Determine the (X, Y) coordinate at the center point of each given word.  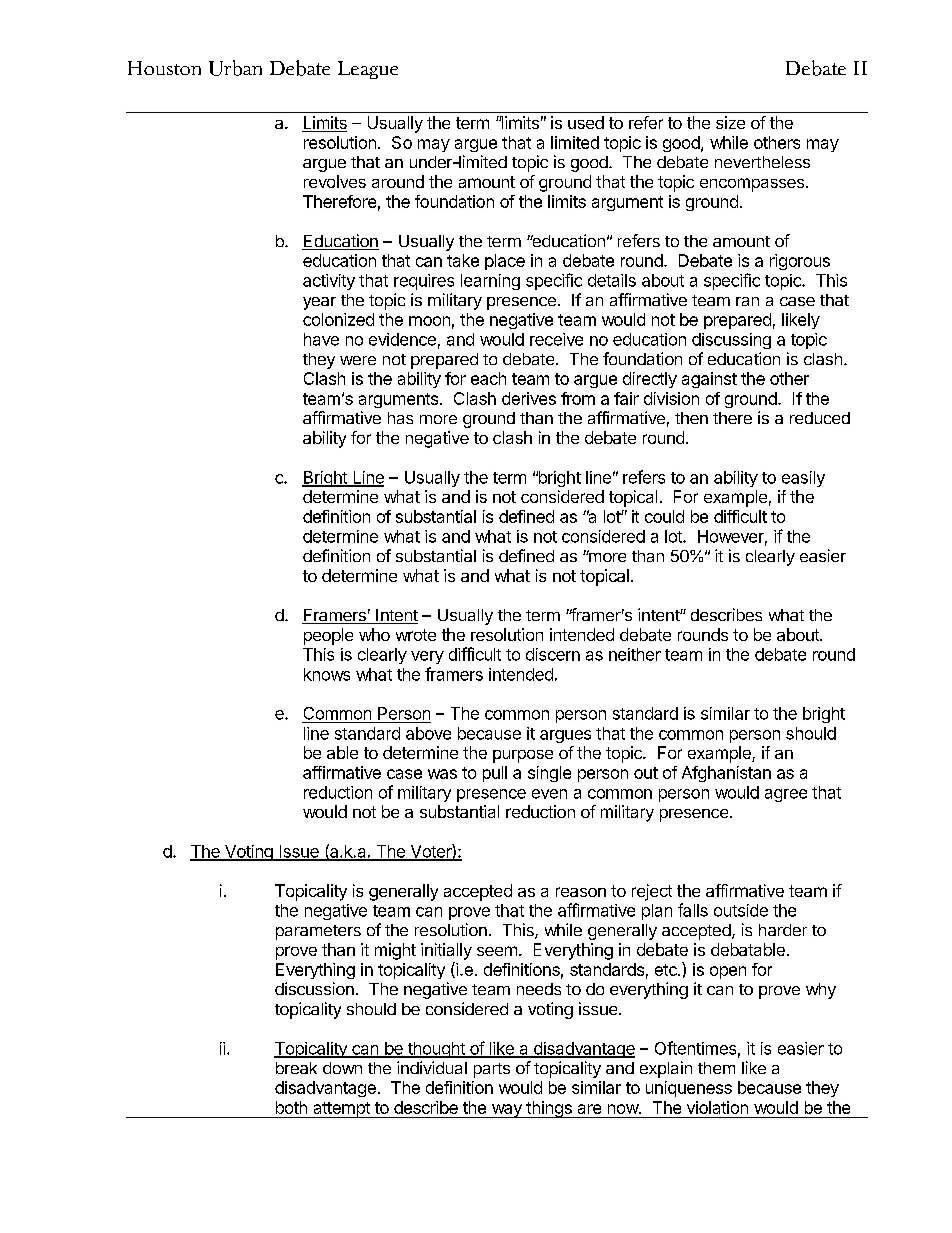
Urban (235, 68)
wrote (416, 635)
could (664, 516)
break (296, 1068)
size (730, 122)
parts (492, 1070)
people (328, 636)
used (586, 122)
